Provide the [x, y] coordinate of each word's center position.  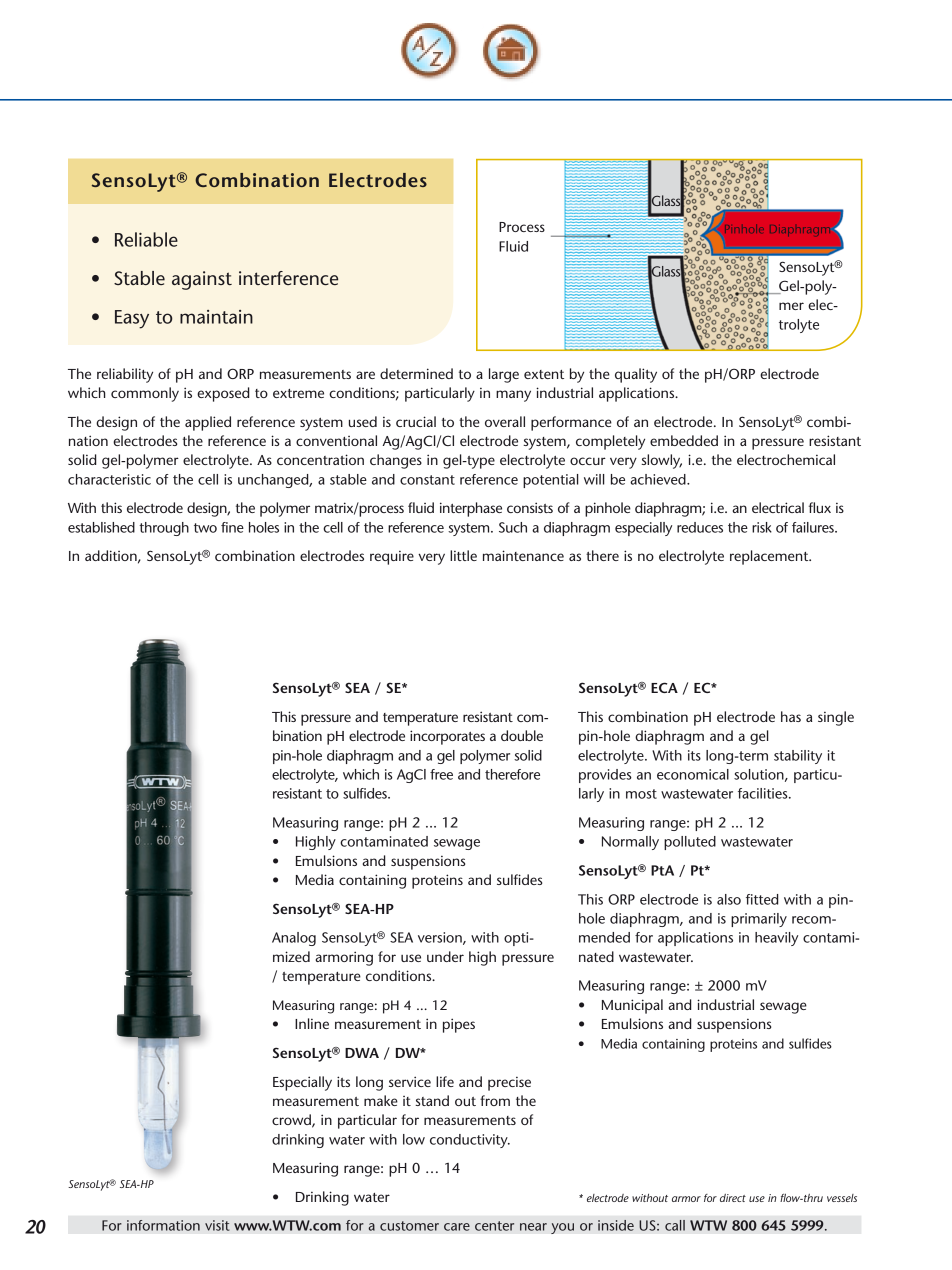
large [504, 375]
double [522, 735]
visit [217, 1225]
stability [798, 757]
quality [636, 375]
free [441, 774]
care [457, 1227]
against [202, 280]
